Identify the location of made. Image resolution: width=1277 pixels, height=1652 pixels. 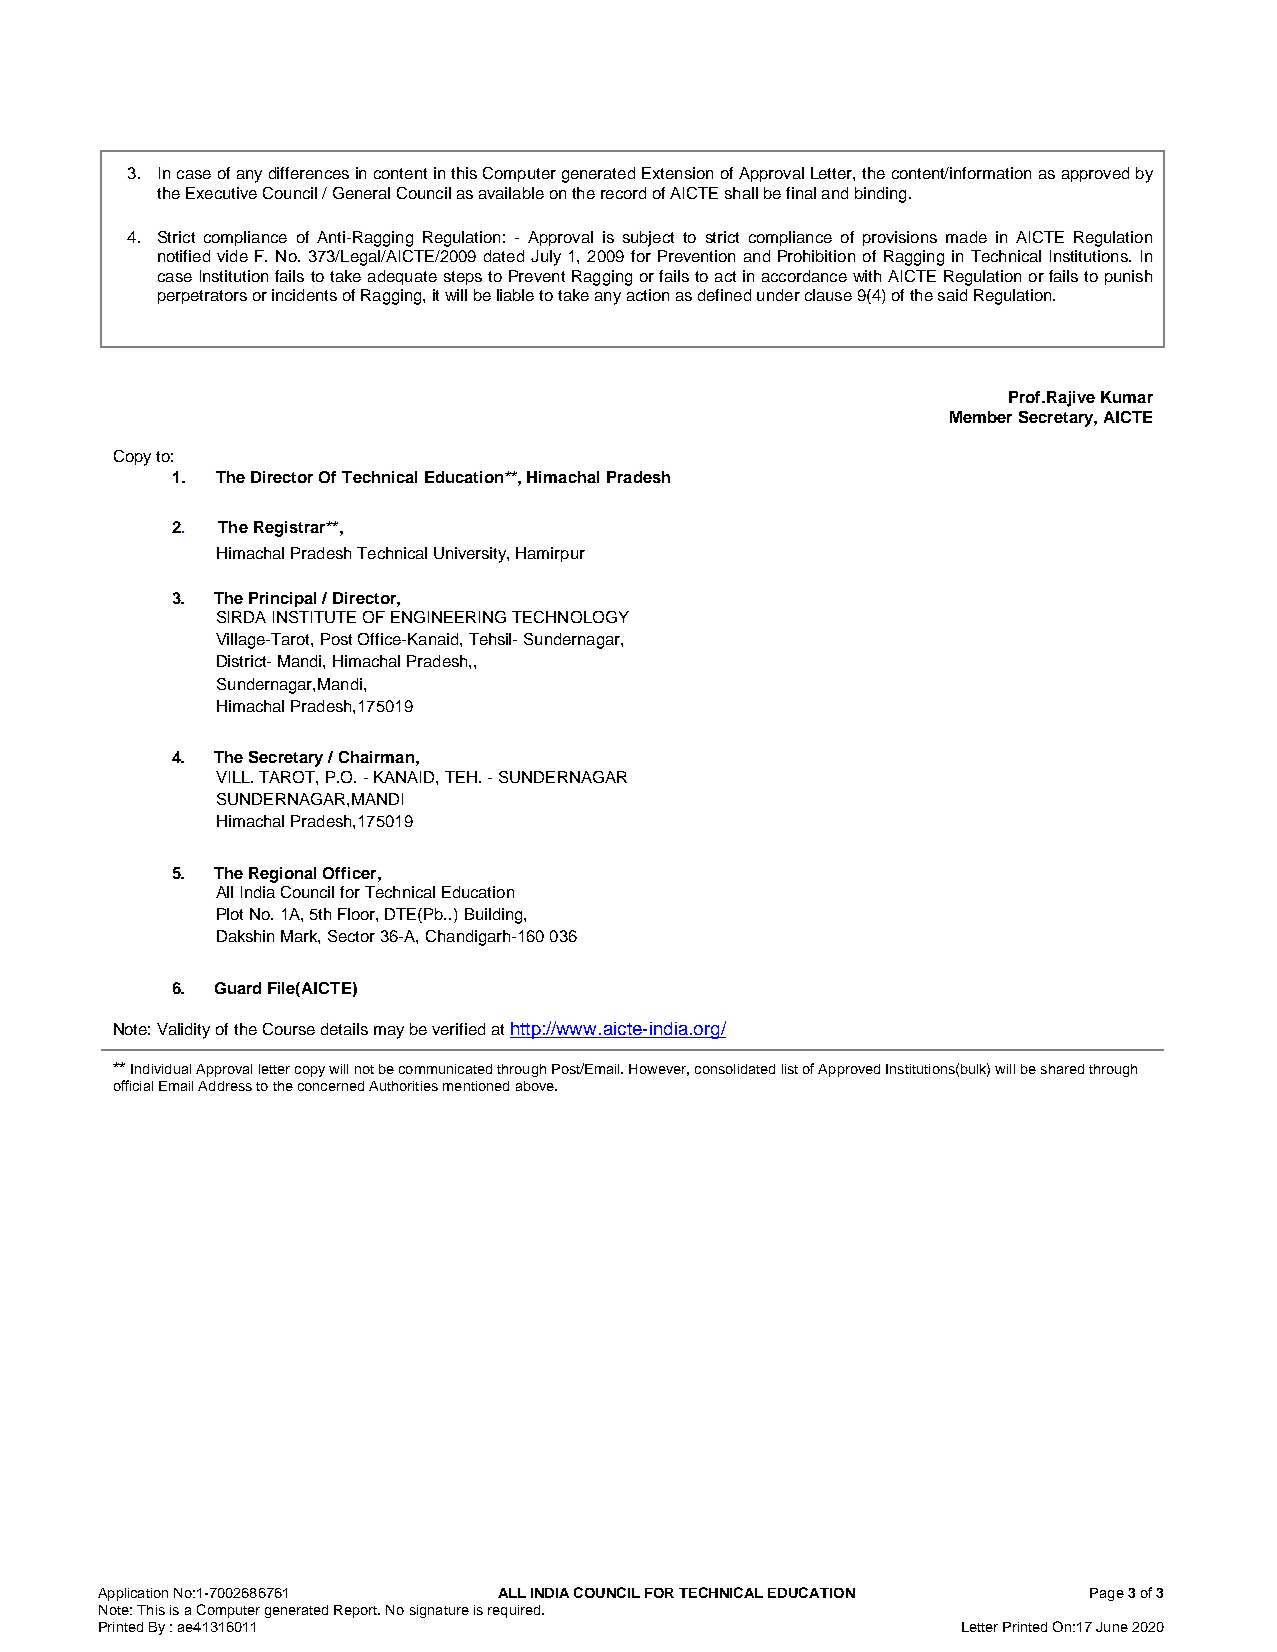
(966, 237).
